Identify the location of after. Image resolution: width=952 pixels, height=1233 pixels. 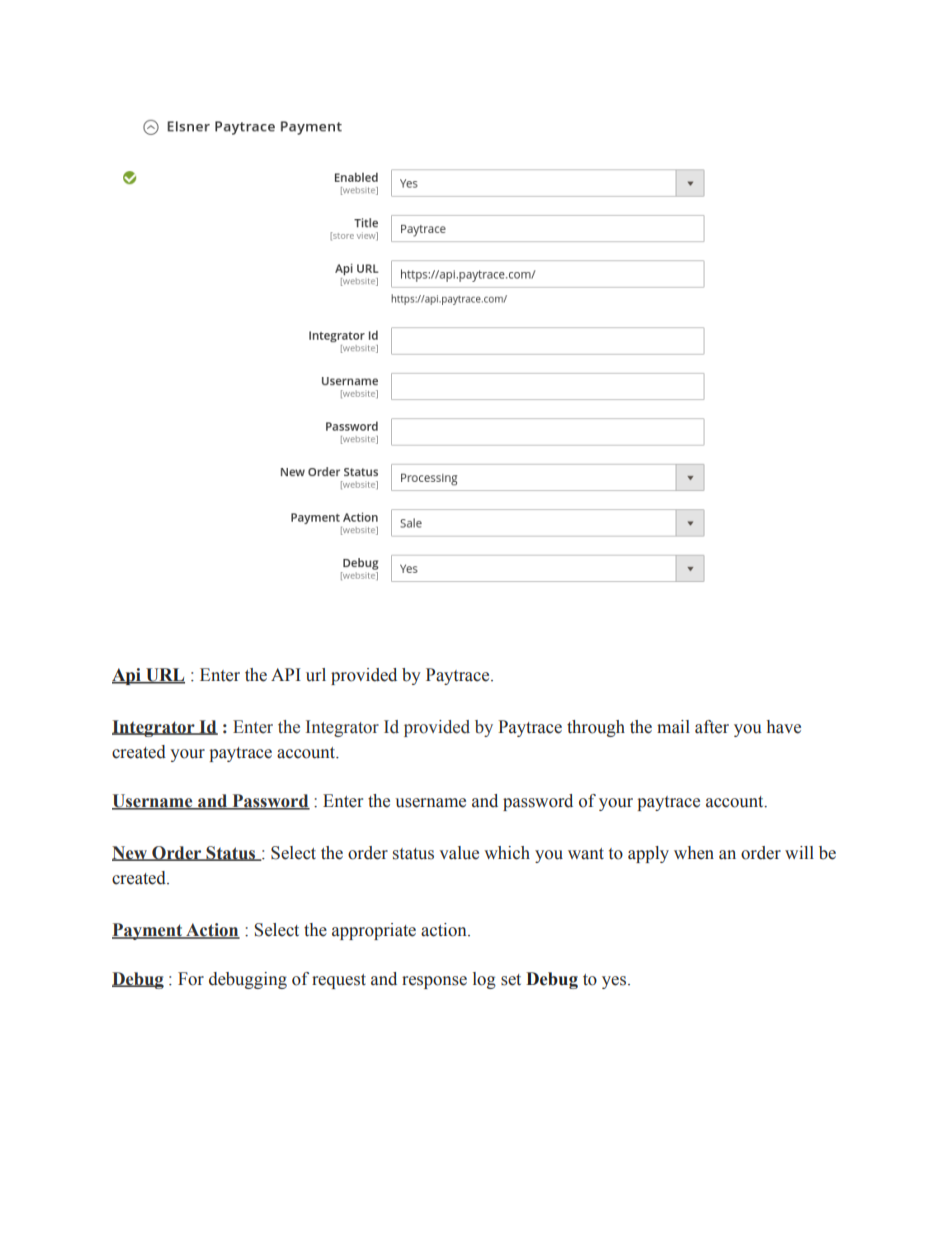
(712, 727).
